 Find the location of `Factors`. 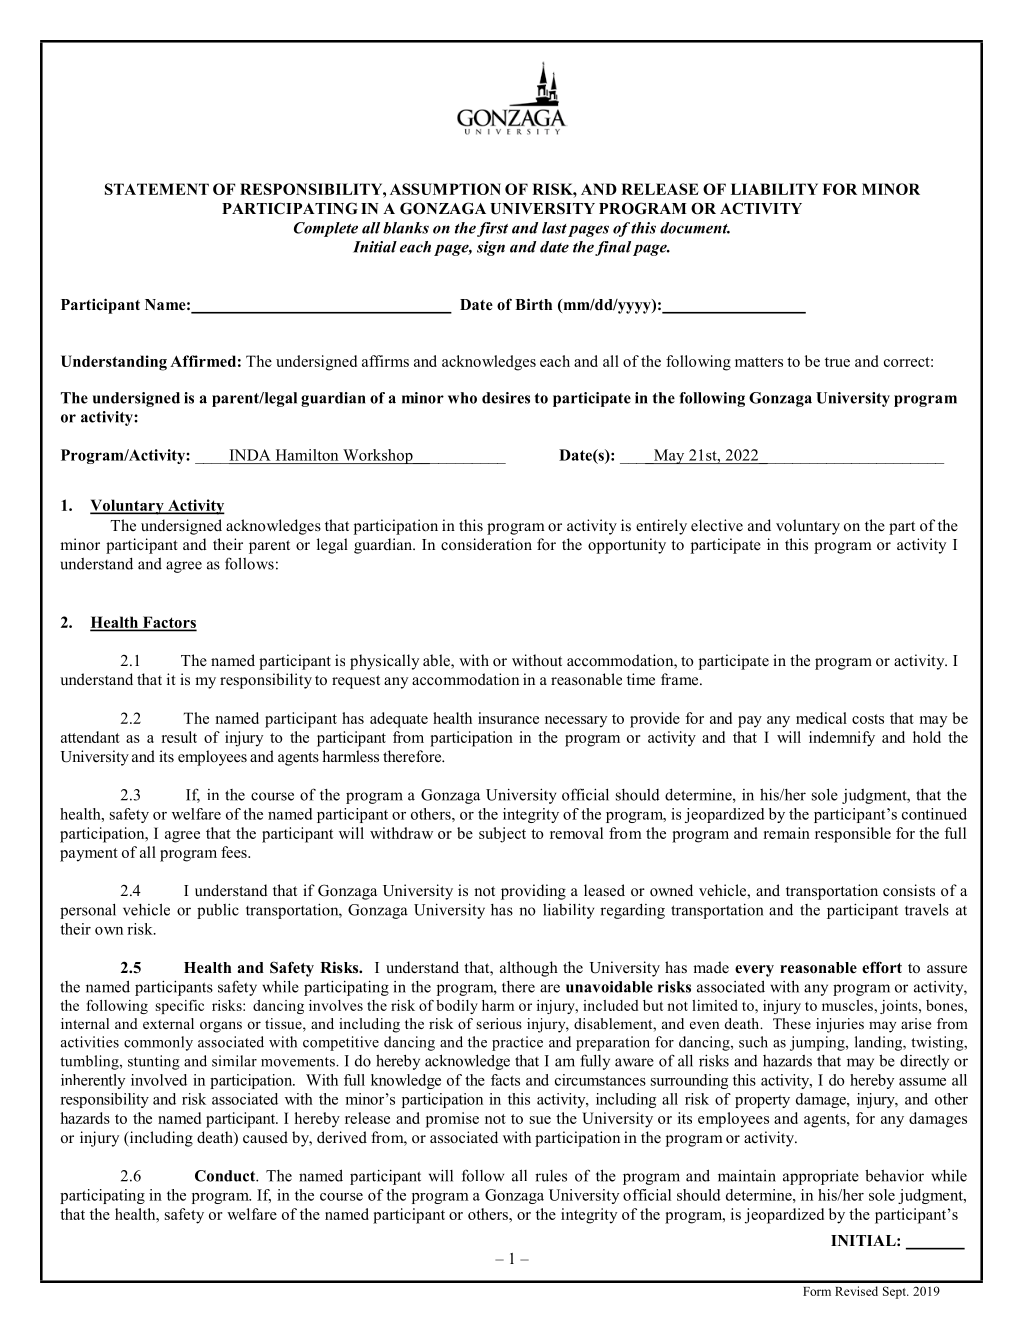

Factors is located at coordinates (168, 623).
